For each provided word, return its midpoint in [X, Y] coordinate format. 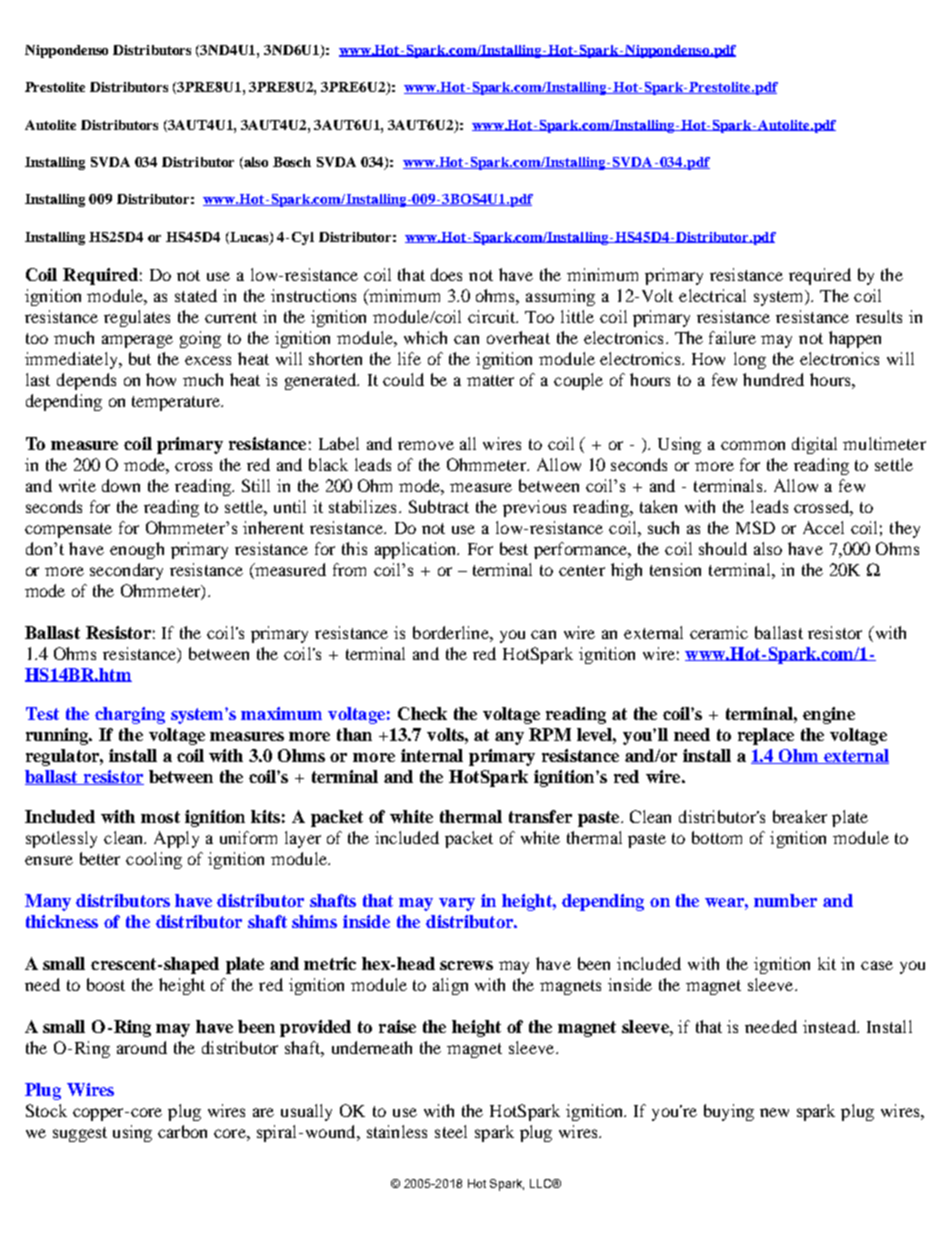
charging [130, 715]
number [785, 900]
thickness [62, 921]
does [446, 274]
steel [451, 1131]
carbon [182, 1131]
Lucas [249, 238]
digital [814, 445]
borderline [452, 632]
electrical [712, 295]
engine [829, 715]
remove [426, 445]
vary [457, 904]
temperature [177, 403]
